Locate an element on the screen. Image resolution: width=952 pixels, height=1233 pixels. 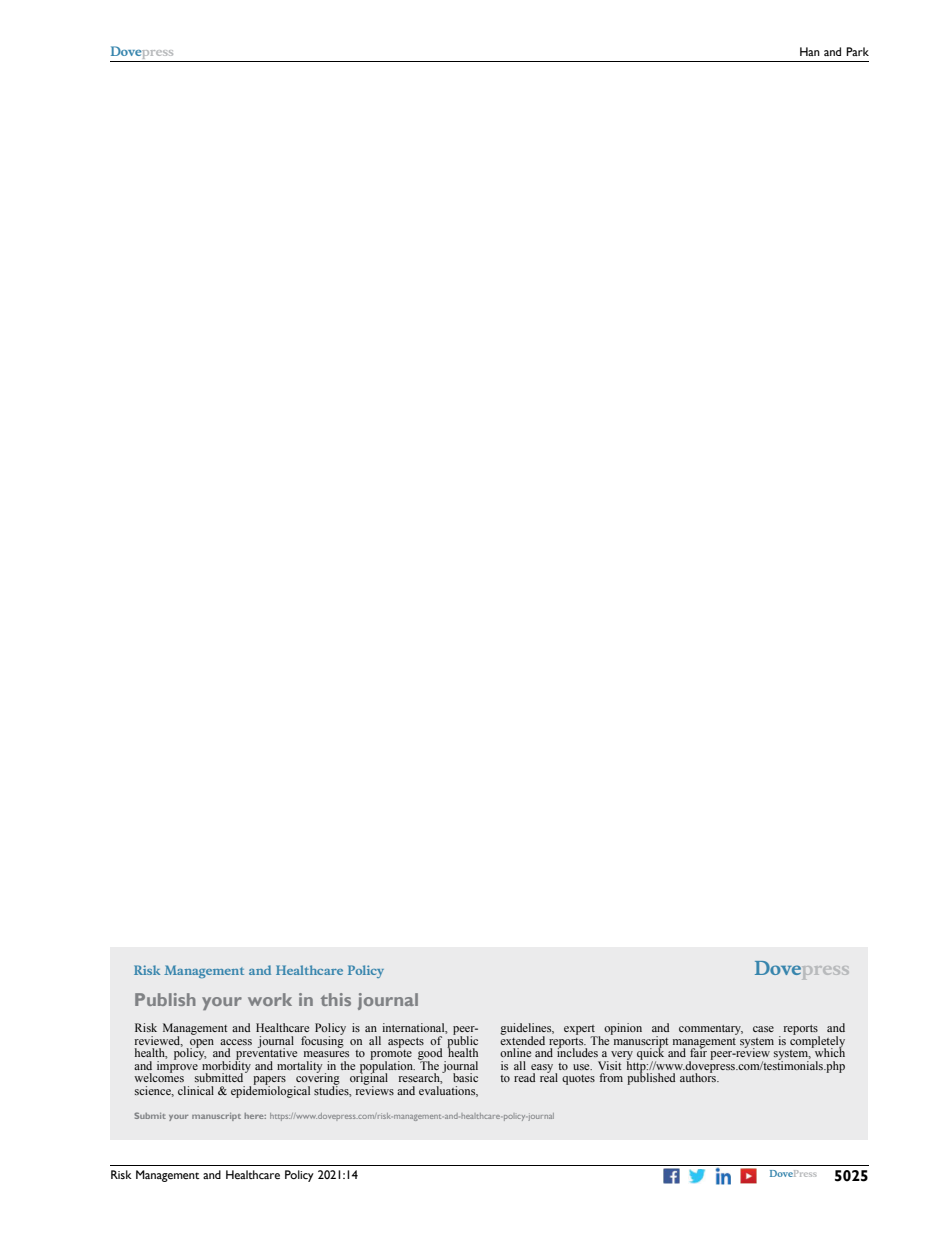
commentary is located at coordinates (711, 1030).
